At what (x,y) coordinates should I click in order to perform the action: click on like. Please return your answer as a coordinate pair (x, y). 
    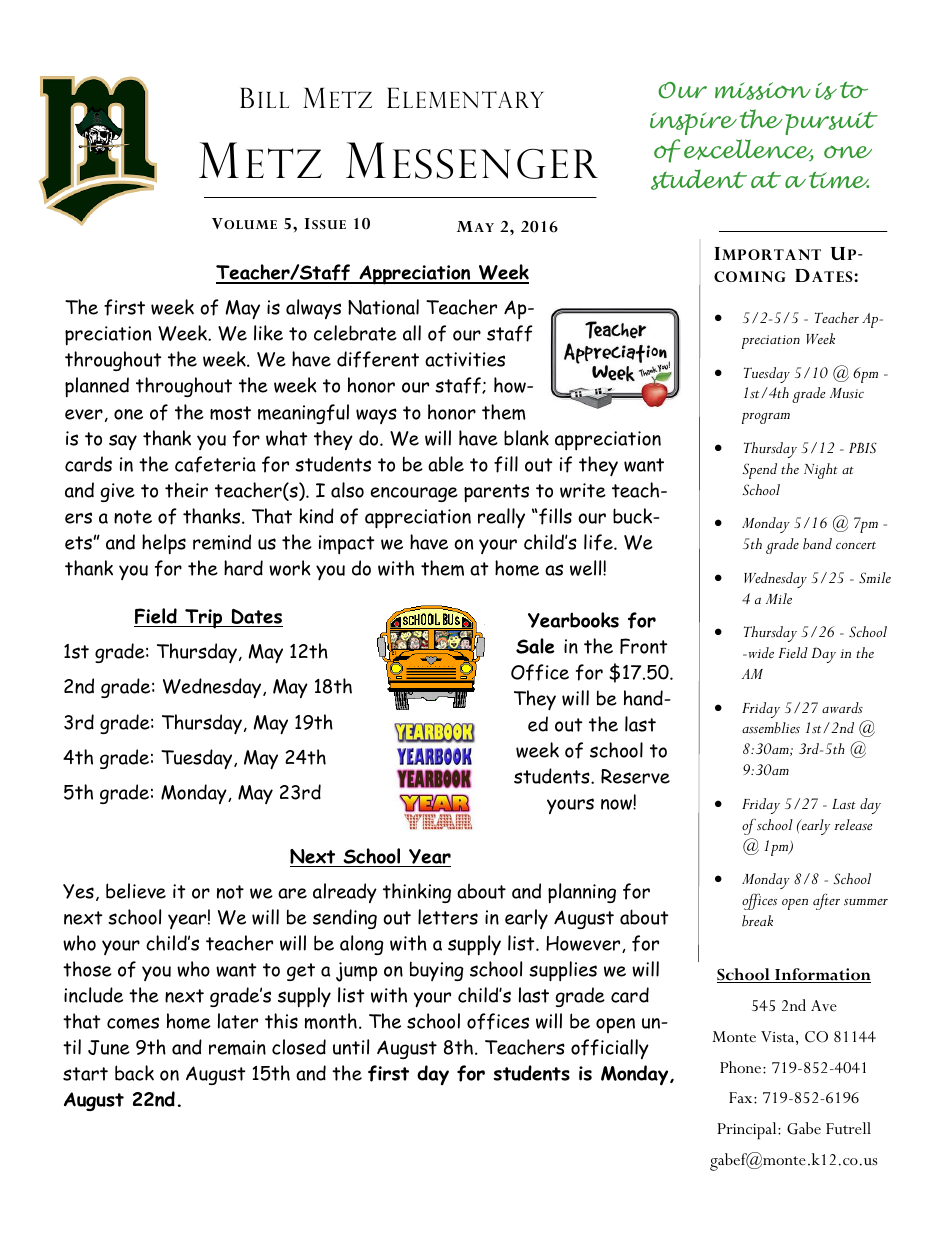
    Looking at the image, I should click on (268, 333).
